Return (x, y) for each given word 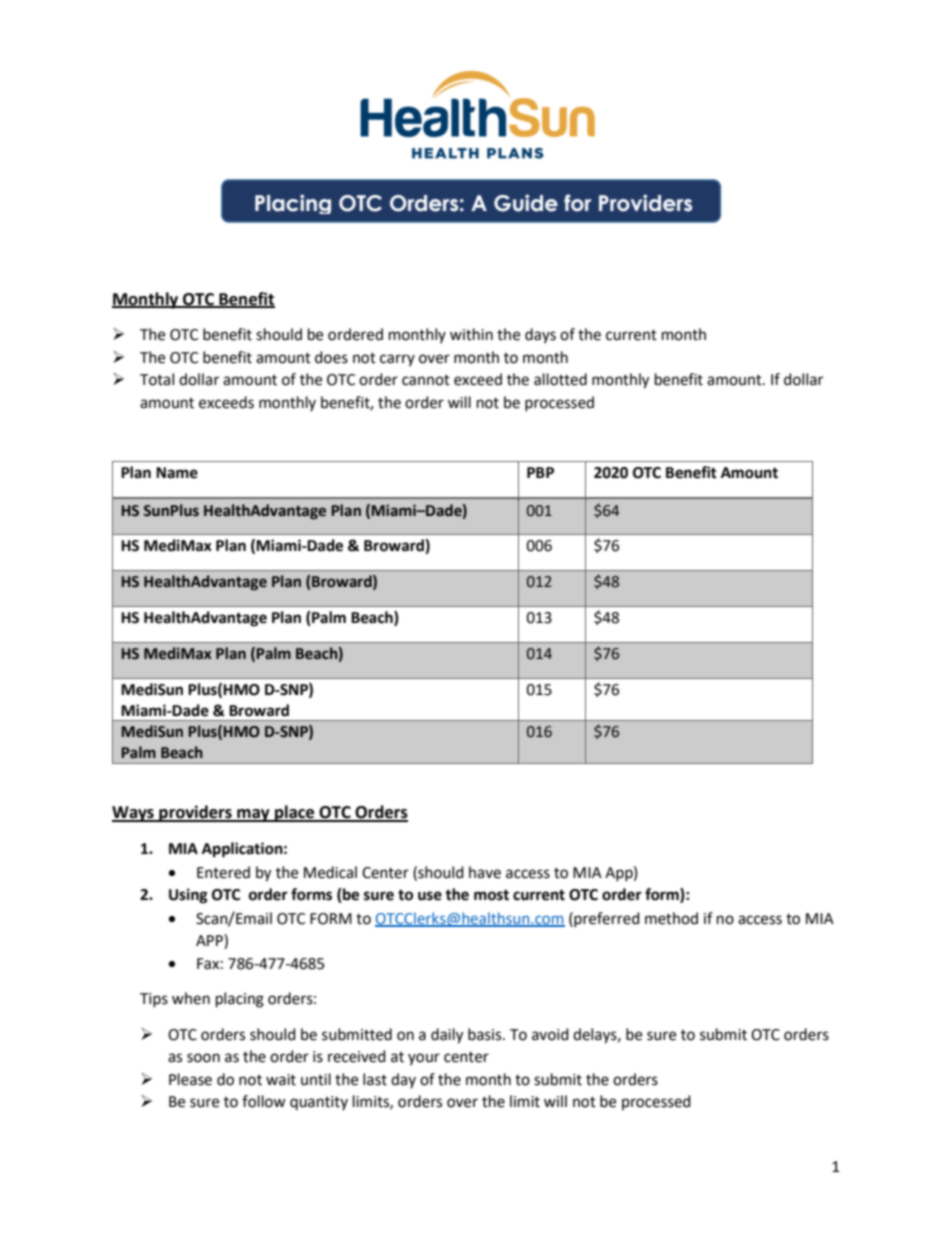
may (253, 815)
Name (177, 473)
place (295, 813)
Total (157, 379)
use (430, 896)
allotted (560, 379)
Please (190, 1079)
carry (397, 360)
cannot (426, 380)
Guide (526, 203)
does (331, 357)
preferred (606, 919)
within (471, 334)
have (485, 872)
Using (188, 896)
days (540, 335)
